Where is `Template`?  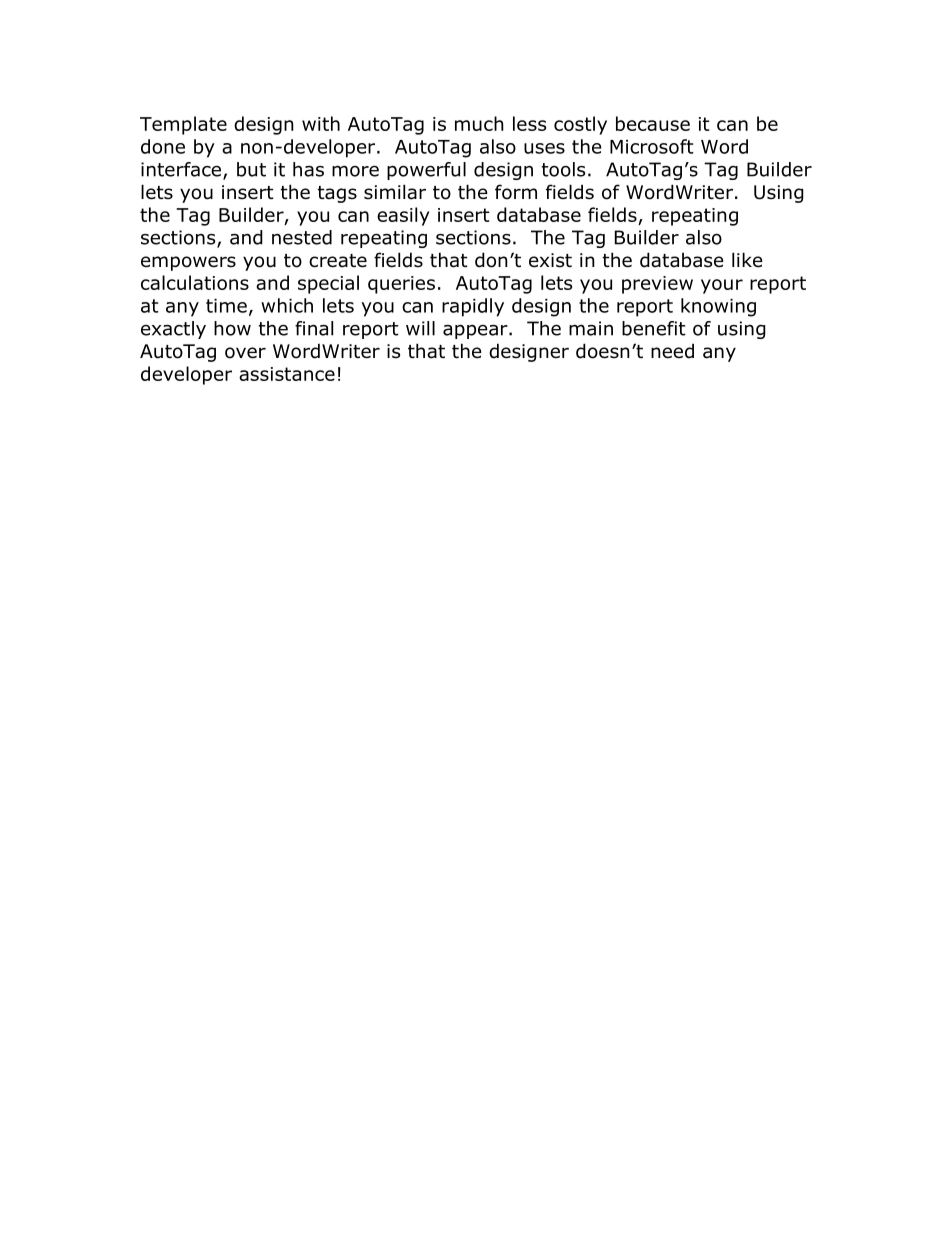 Template is located at coordinates (183, 125).
